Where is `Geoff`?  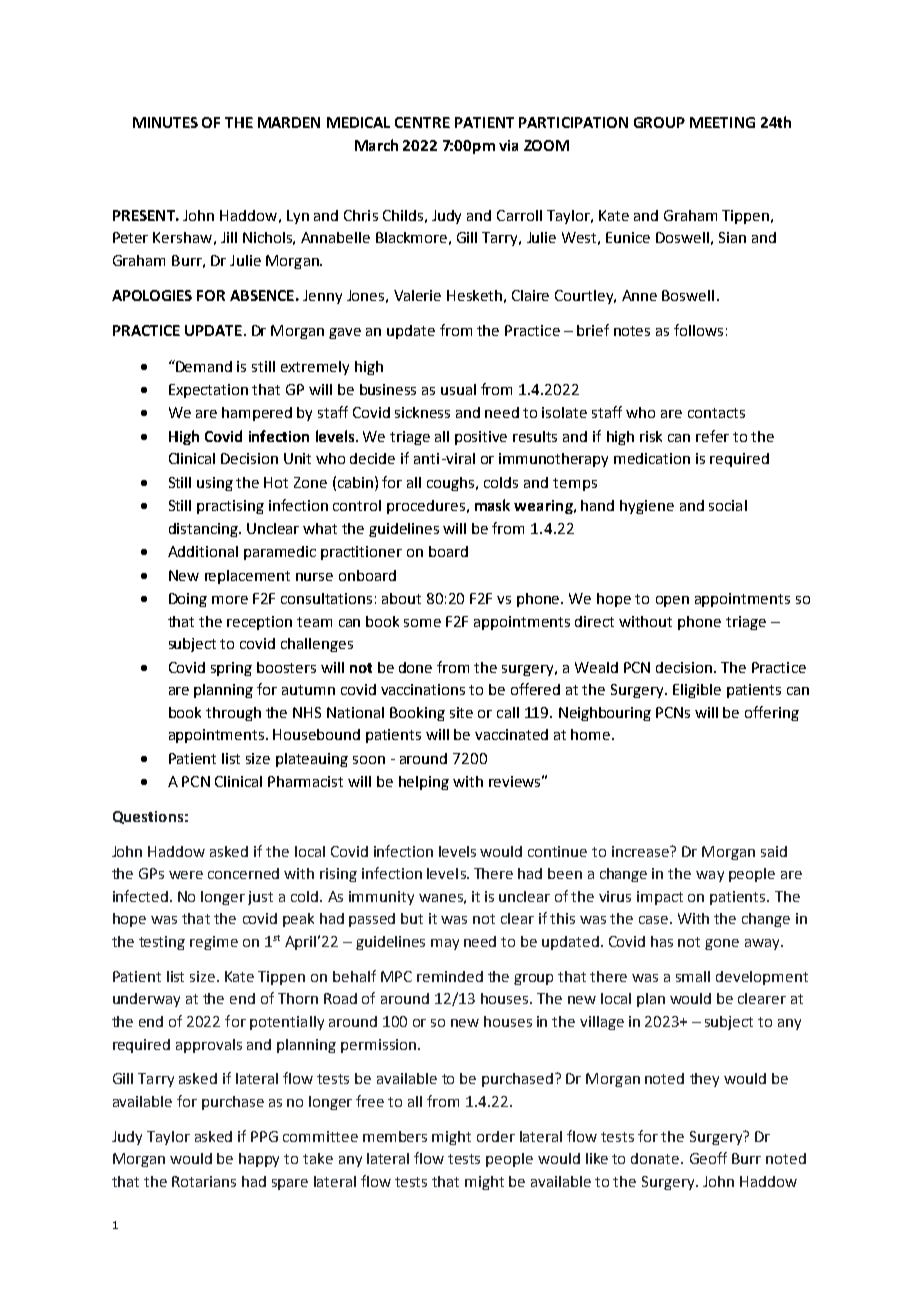
Geoff is located at coordinates (708, 1158).
